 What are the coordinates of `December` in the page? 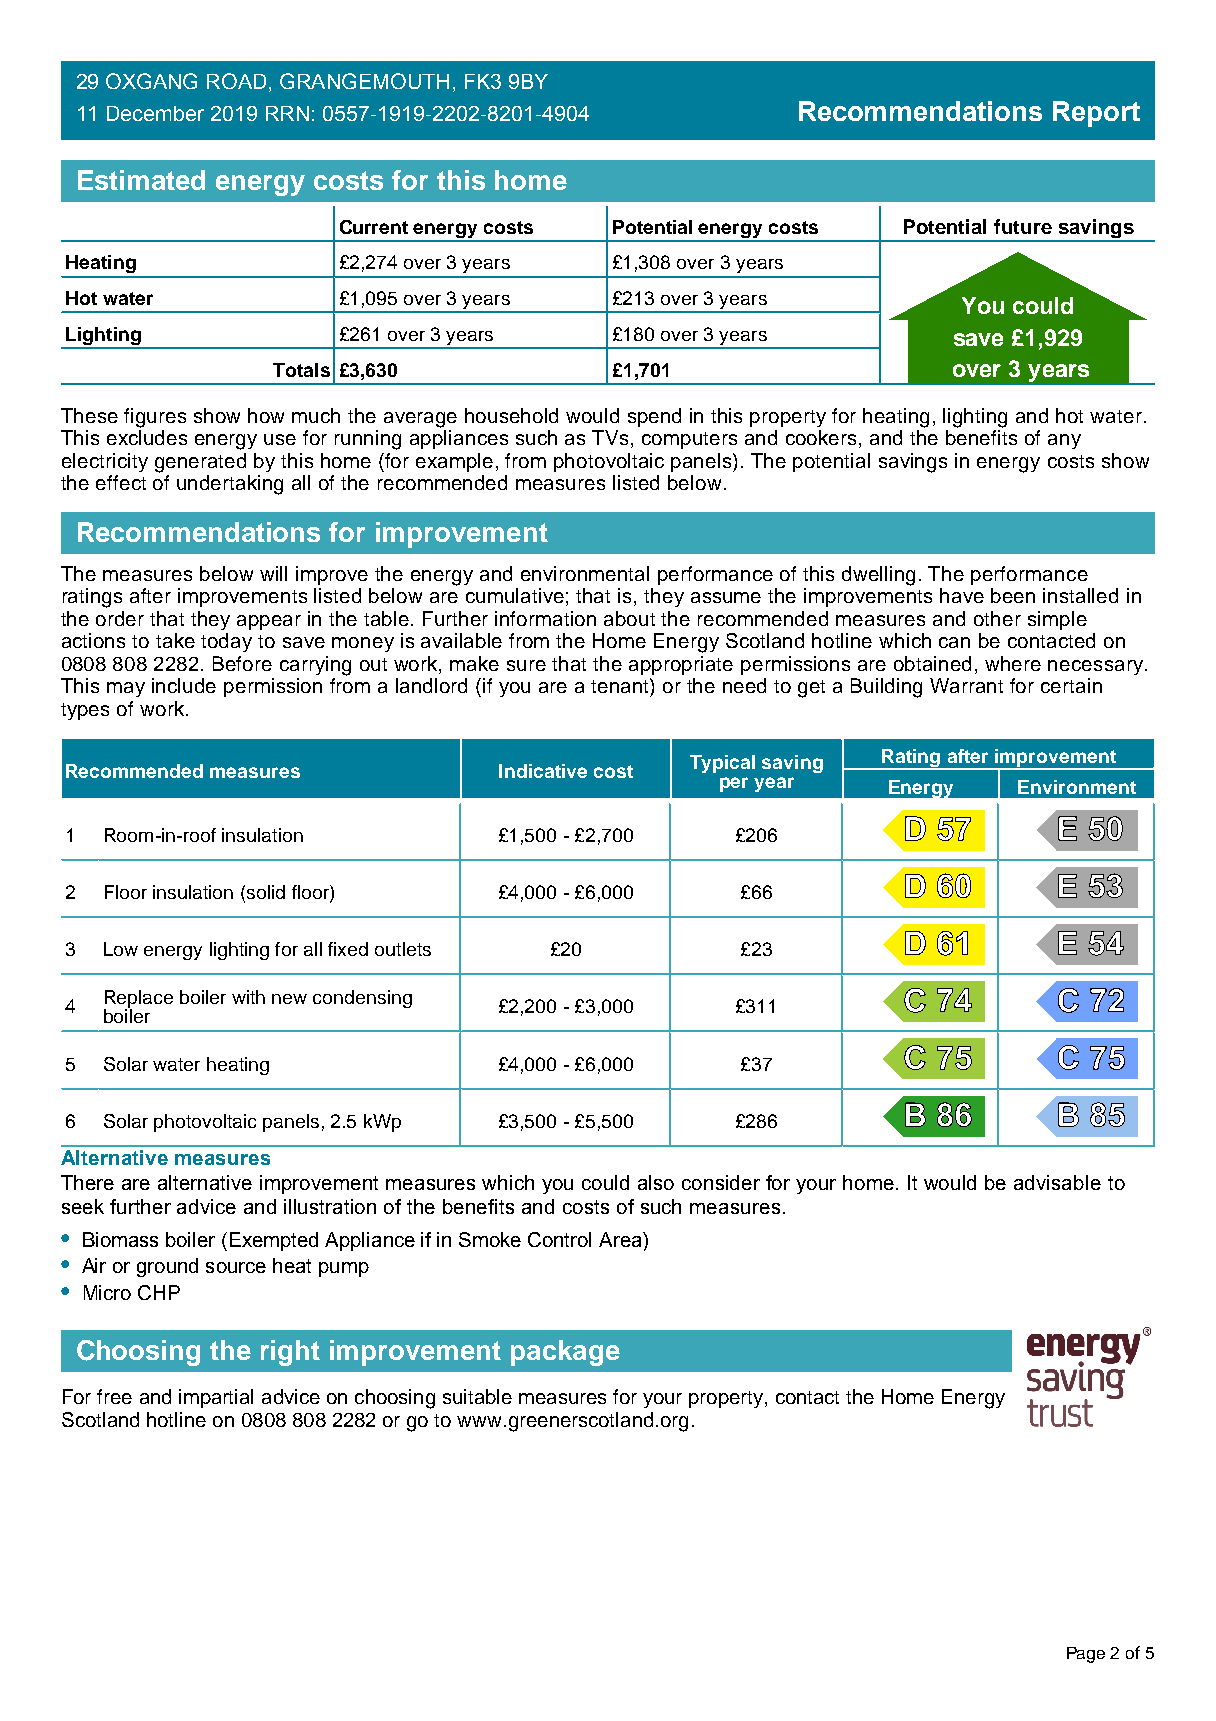 It's located at (155, 113).
